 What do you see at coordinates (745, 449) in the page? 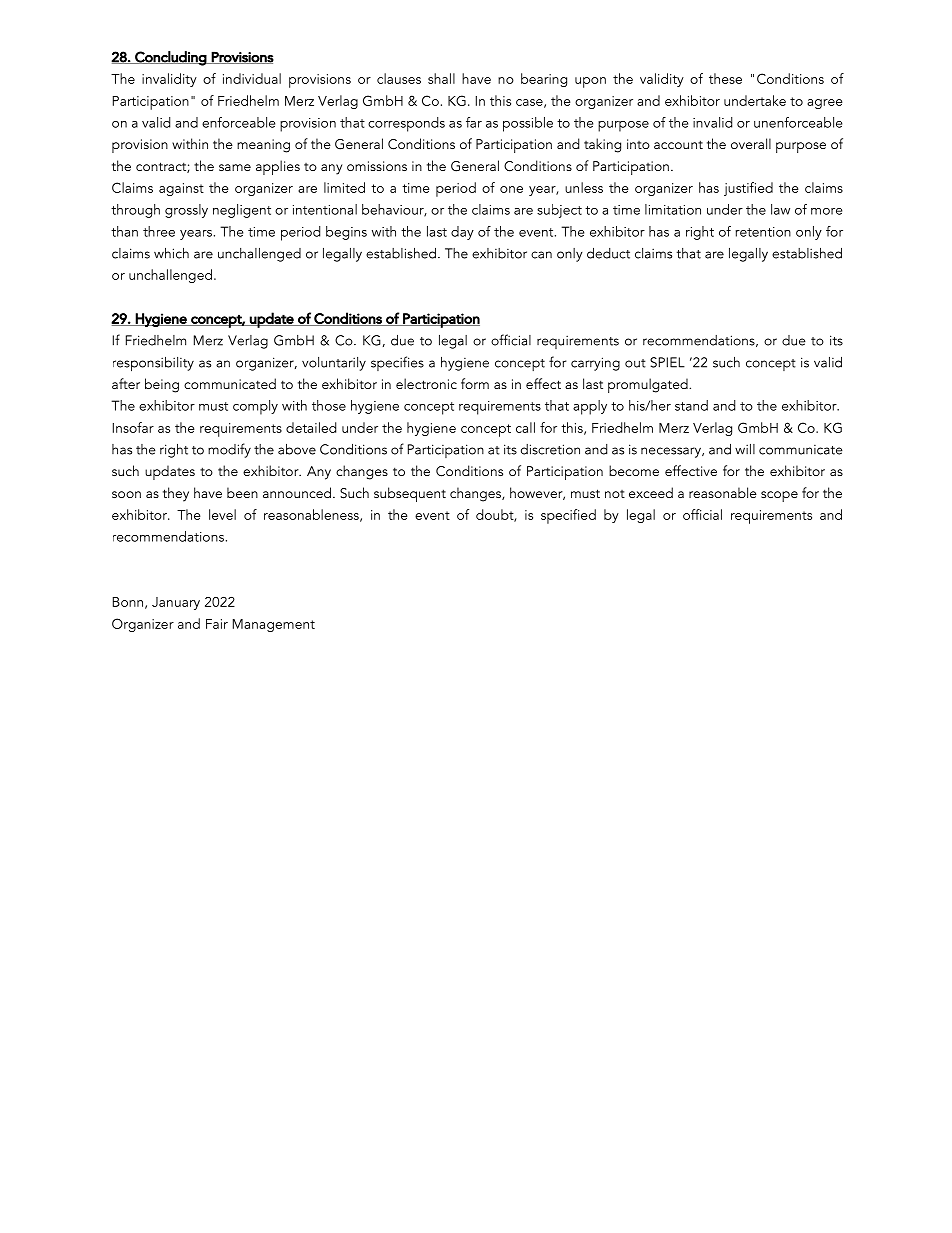
I see `will` at bounding box center [745, 449].
